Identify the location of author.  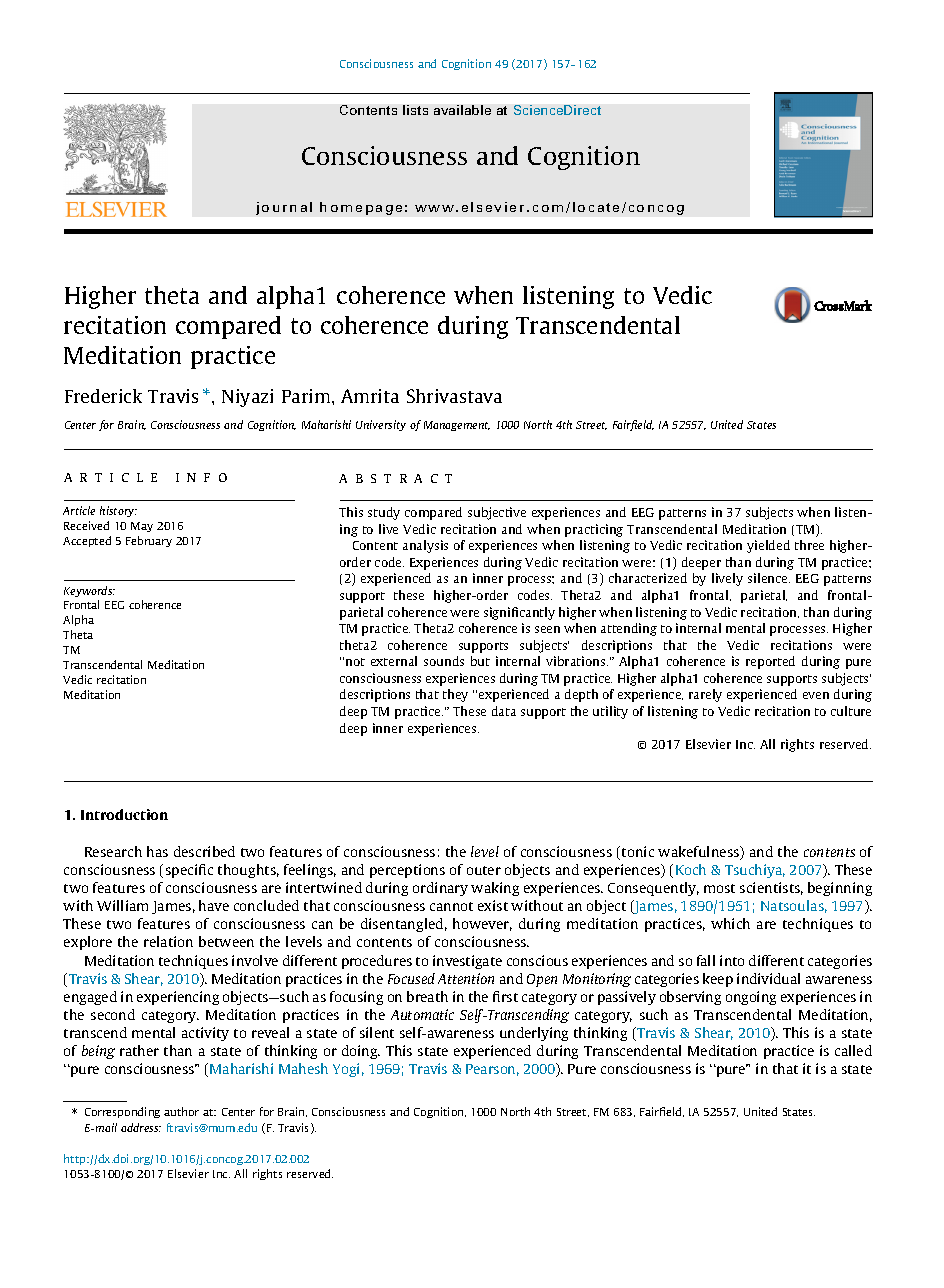
(181, 1111).
